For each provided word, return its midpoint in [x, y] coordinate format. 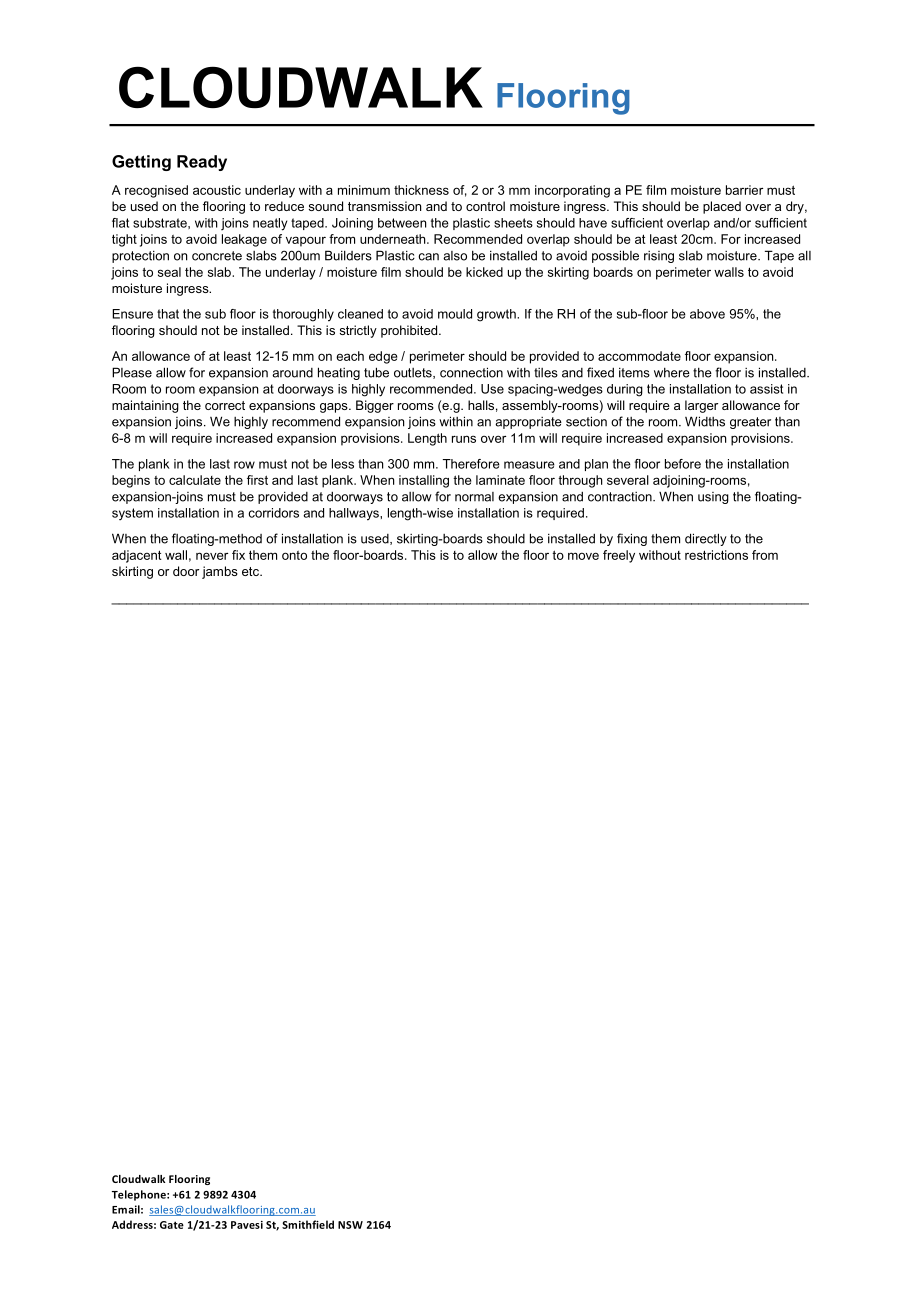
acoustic [217, 190]
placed [722, 207]
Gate [172, 1225]
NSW [350, 1225]
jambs [220, 572]
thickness [421, 190]
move [583, 556]
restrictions [716, 555]
